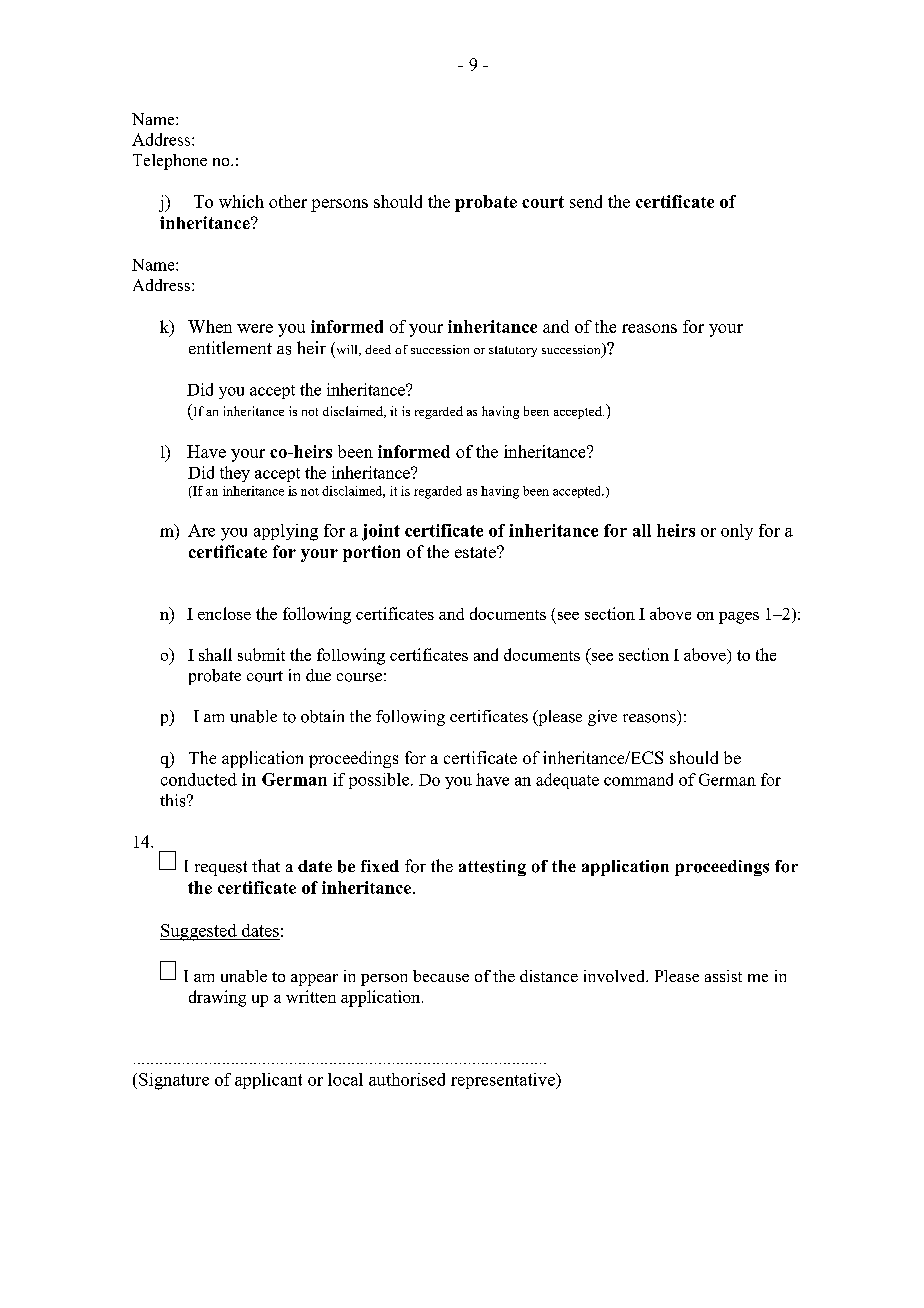 This screenshot has height=1308, width=924. Describe the element at coordinates (359, 677) in the screenshot. I see `course` at that location.
